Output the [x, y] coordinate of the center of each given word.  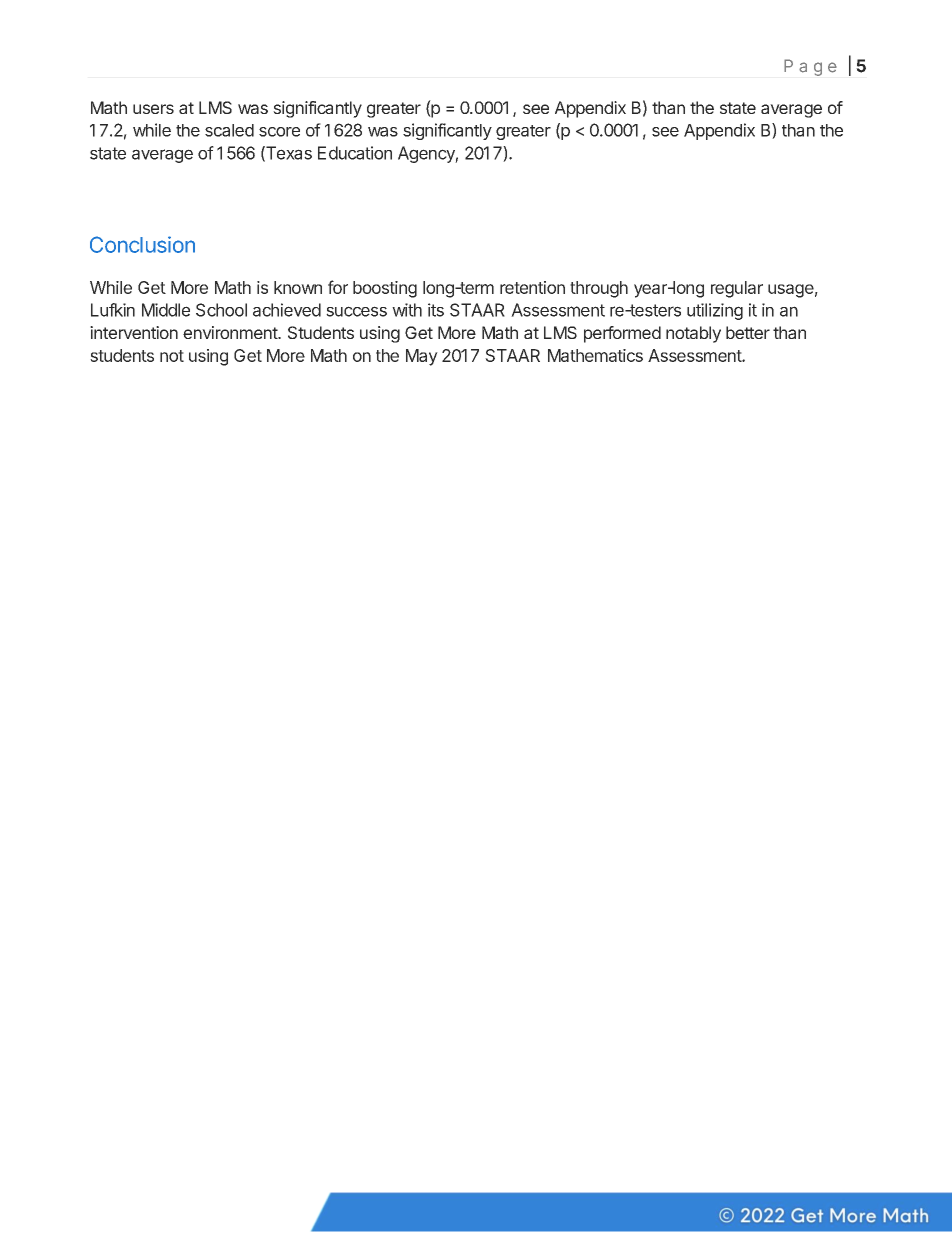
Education [355, 153]
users [153, 109]
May [422, 357]
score [279, 132]
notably [693, 334]
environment [231, 332]
